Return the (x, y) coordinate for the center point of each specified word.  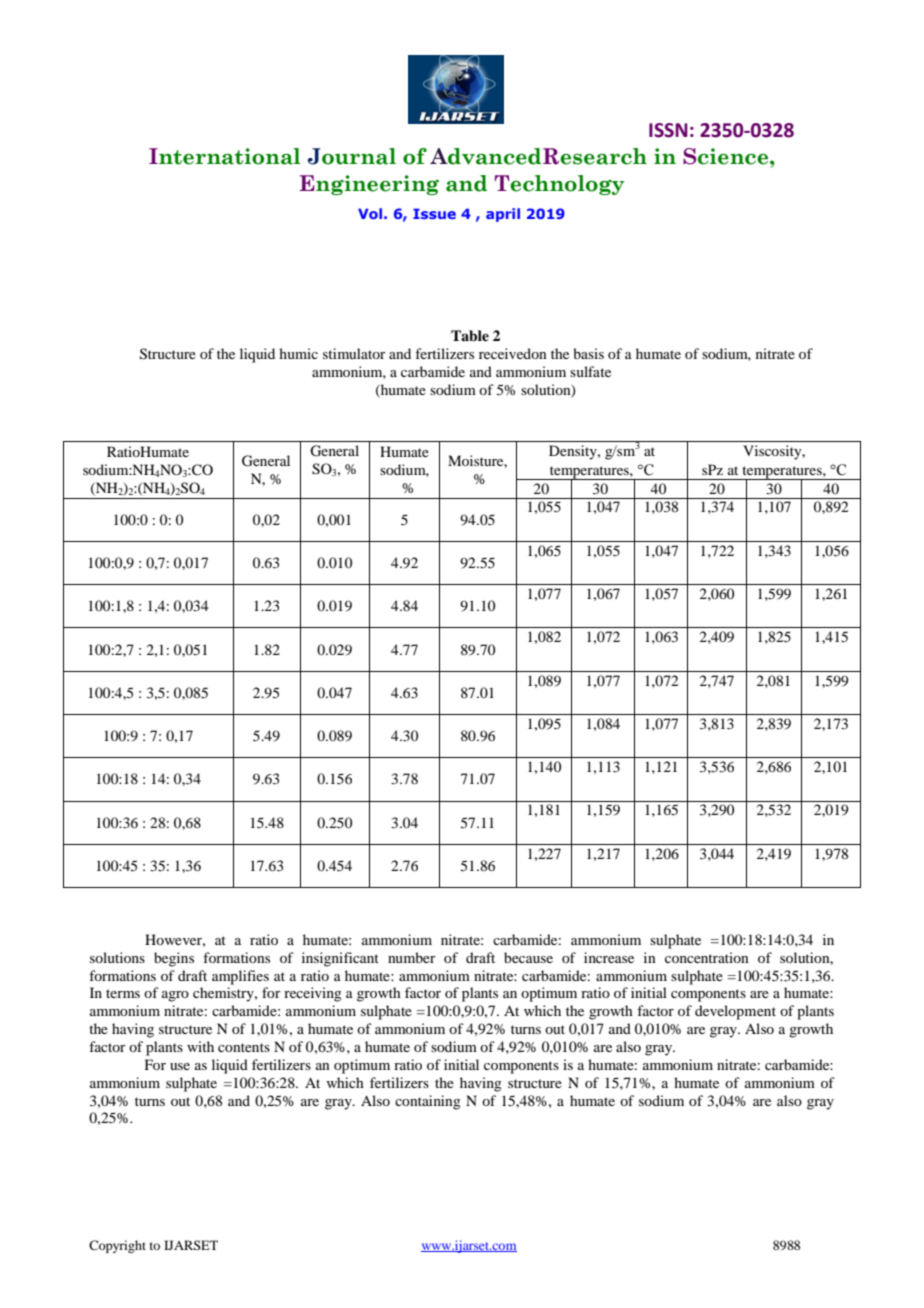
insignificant (340, 959)
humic (298, 353)
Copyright (117, 1246)
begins (174, 959)
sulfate (590, 371)
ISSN (668, 130)
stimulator (354, 353)
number (412, 957)
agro (175, 996)
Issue (434, 213)
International (224, 156)
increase (609, 957)
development (735, 1012)
